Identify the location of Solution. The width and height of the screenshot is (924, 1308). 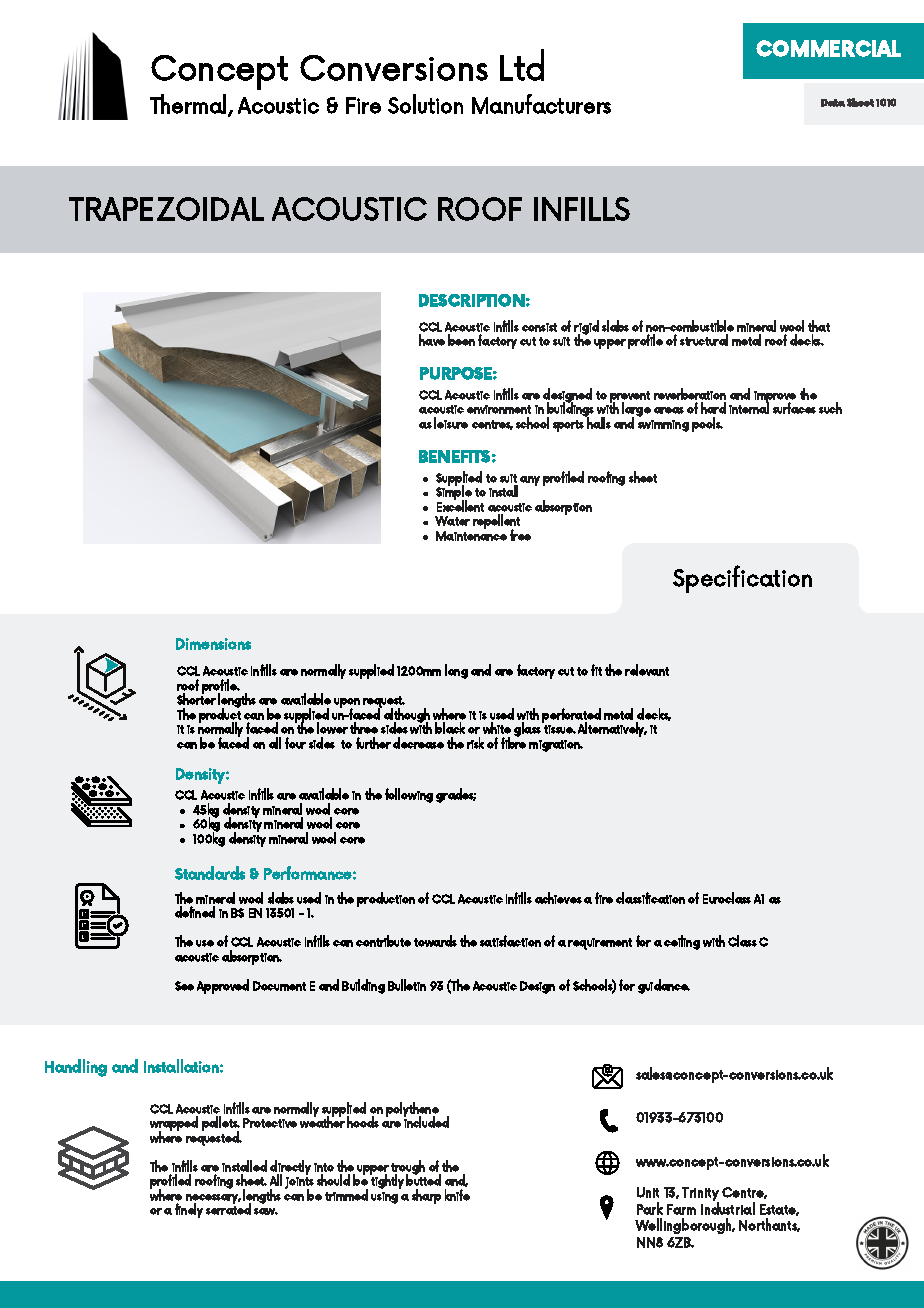
(425, 104).
